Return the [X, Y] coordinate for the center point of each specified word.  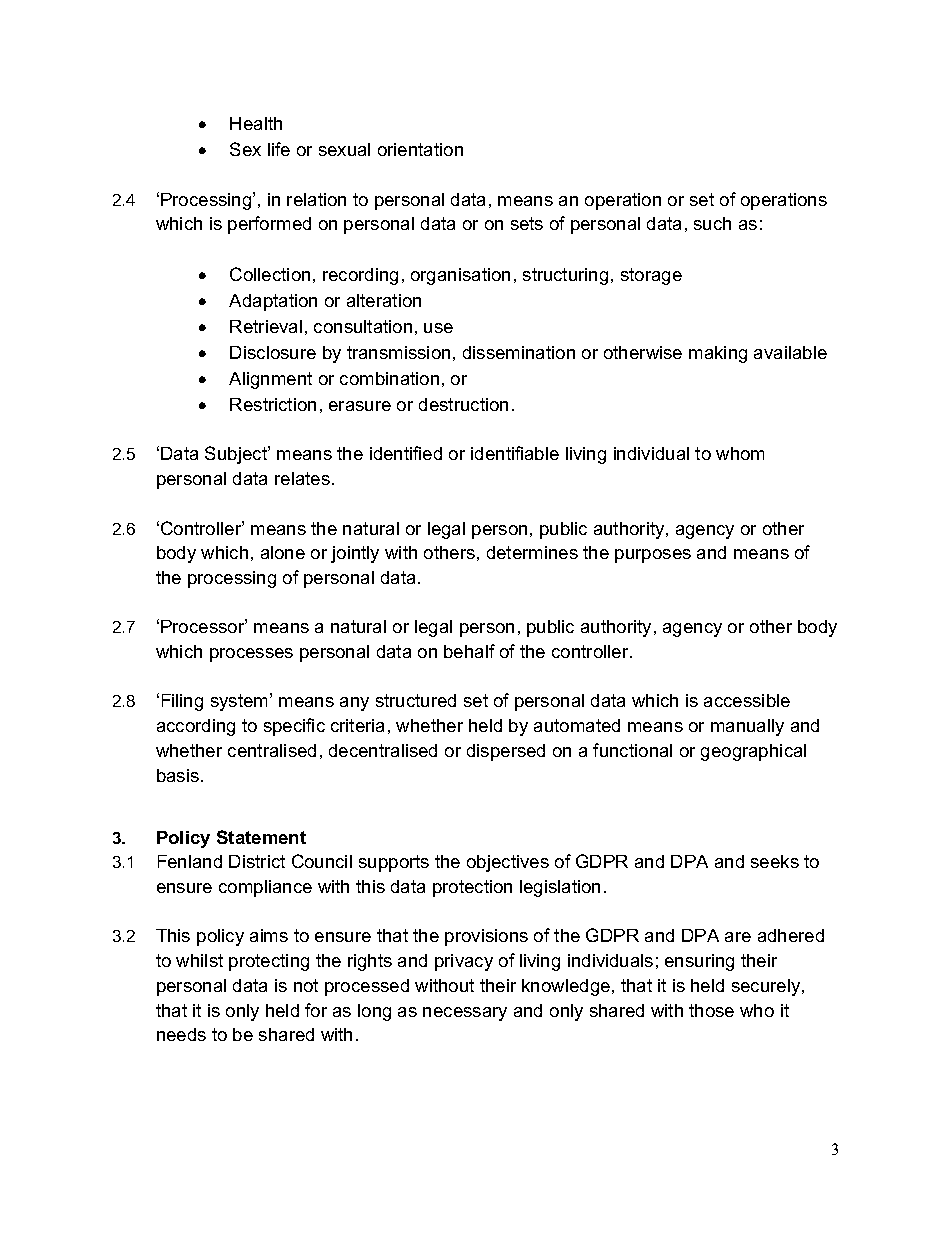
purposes [653, 556]
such [712, 223]
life [279, 149]
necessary [465, 1014]
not [306, 985]
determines [532, 552]
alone [283, 552]
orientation [420, 149]
